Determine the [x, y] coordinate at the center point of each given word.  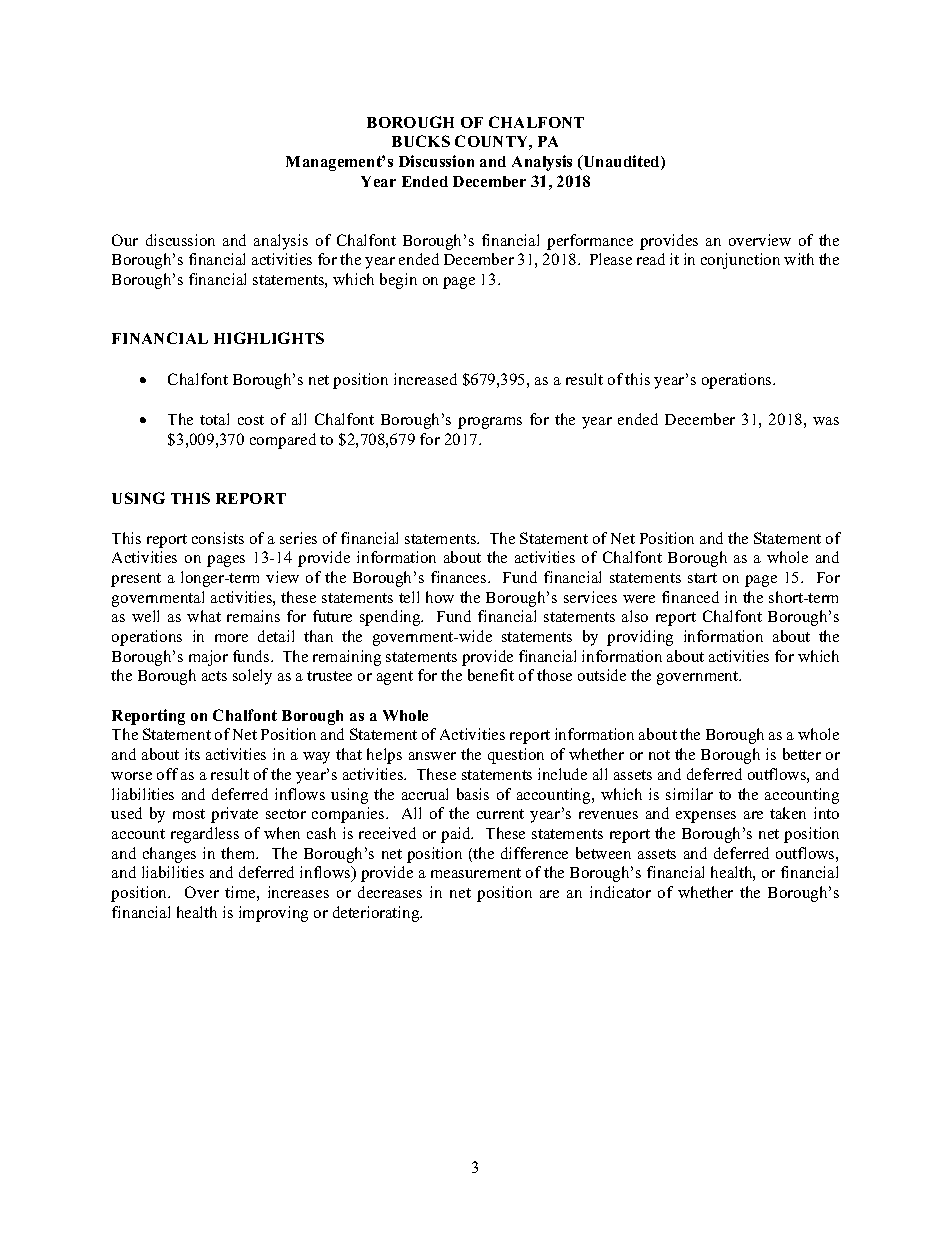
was [826, 421]
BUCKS [421, 141]
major [208, 658]
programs [490, 423]
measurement [476, 873]
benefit [491, 675]
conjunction [740, 261]
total [214, 419]
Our [125, 240]
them [239, 853]
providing [640, 638]
